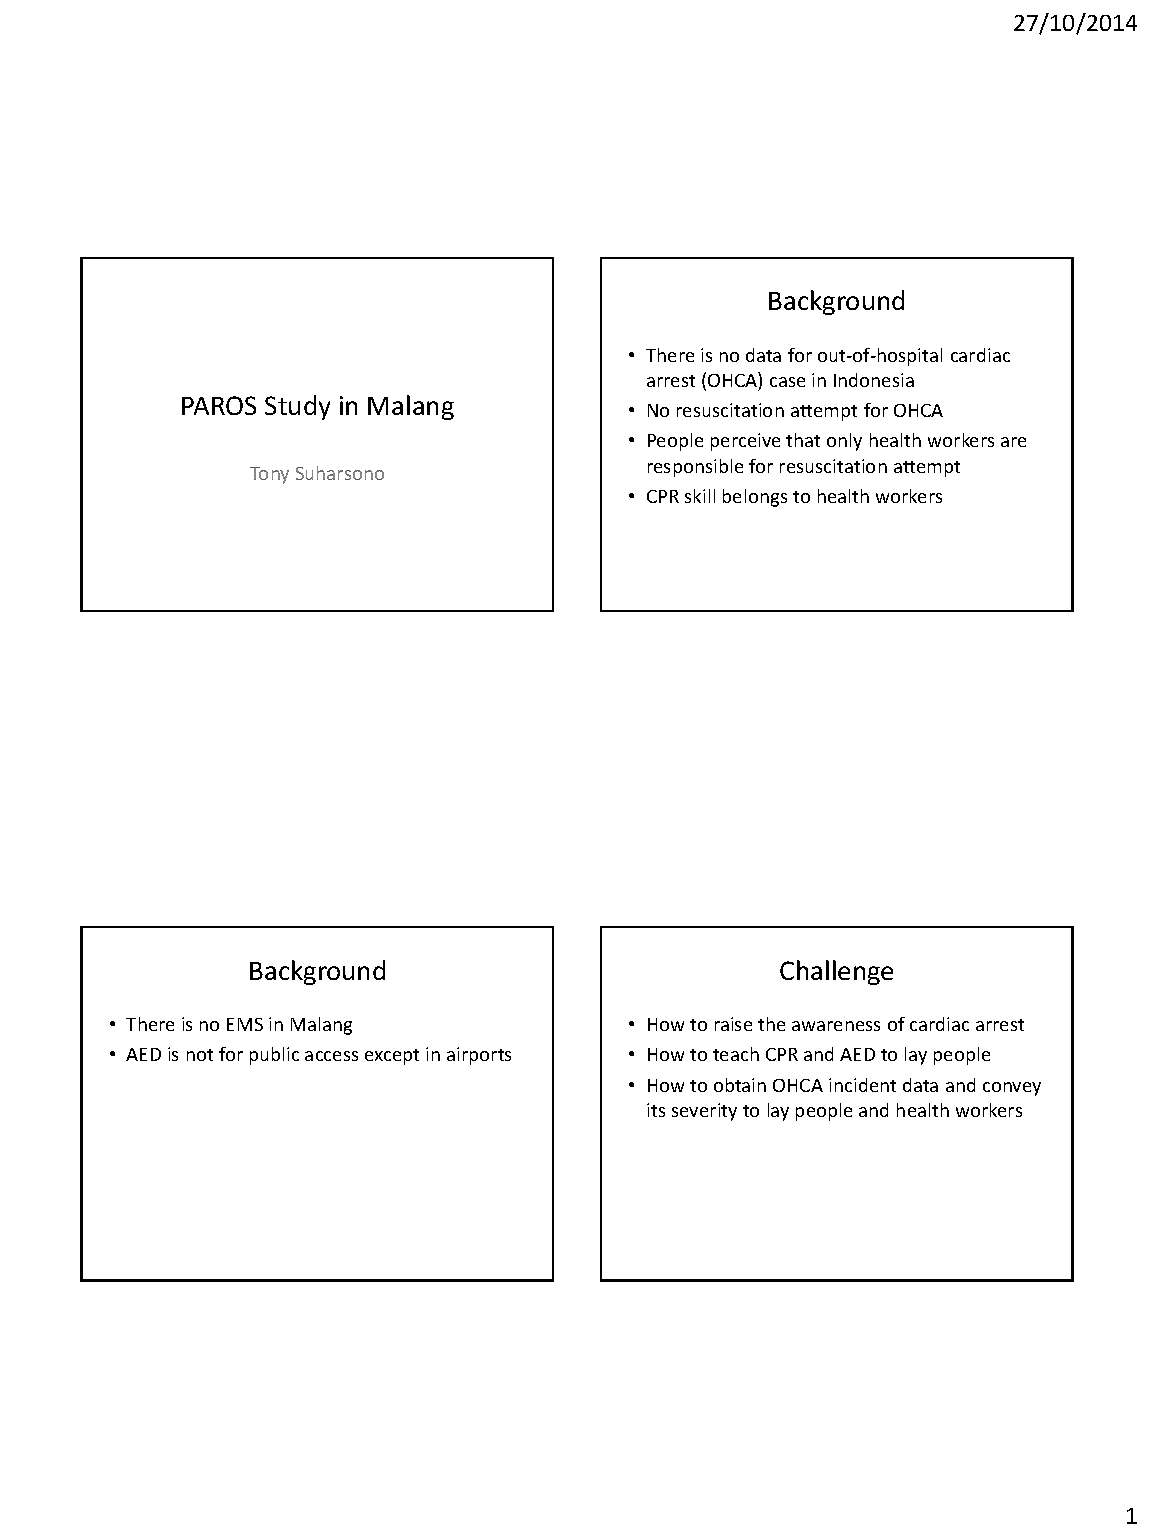 This screenshot has width=1154, height=1539. Describe the element at coordinates (269, 475) in the screenshot. I see `Tony` at that location.
